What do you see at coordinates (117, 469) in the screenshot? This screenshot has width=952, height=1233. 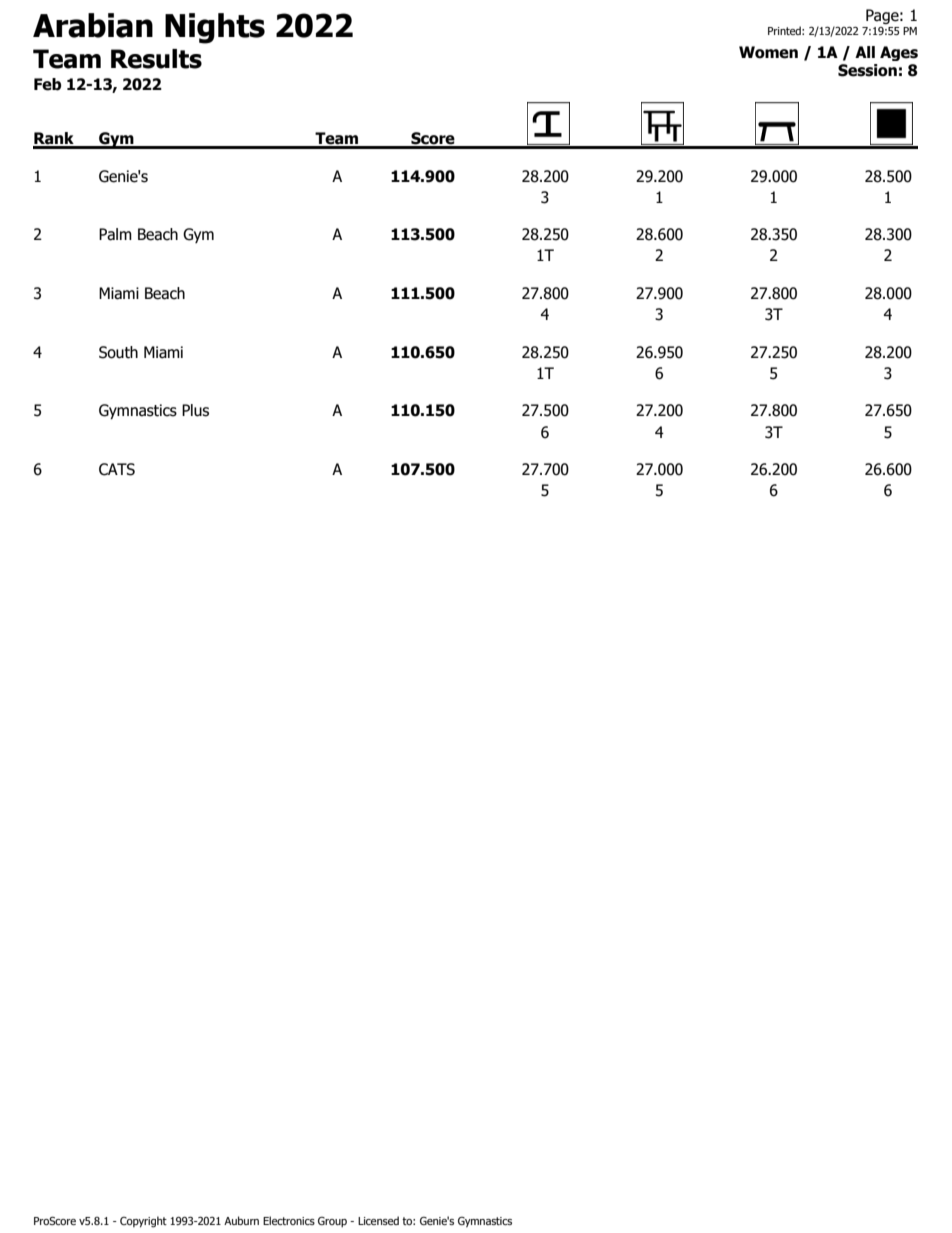 I see `CATS` at bounding box center [117, 469].
